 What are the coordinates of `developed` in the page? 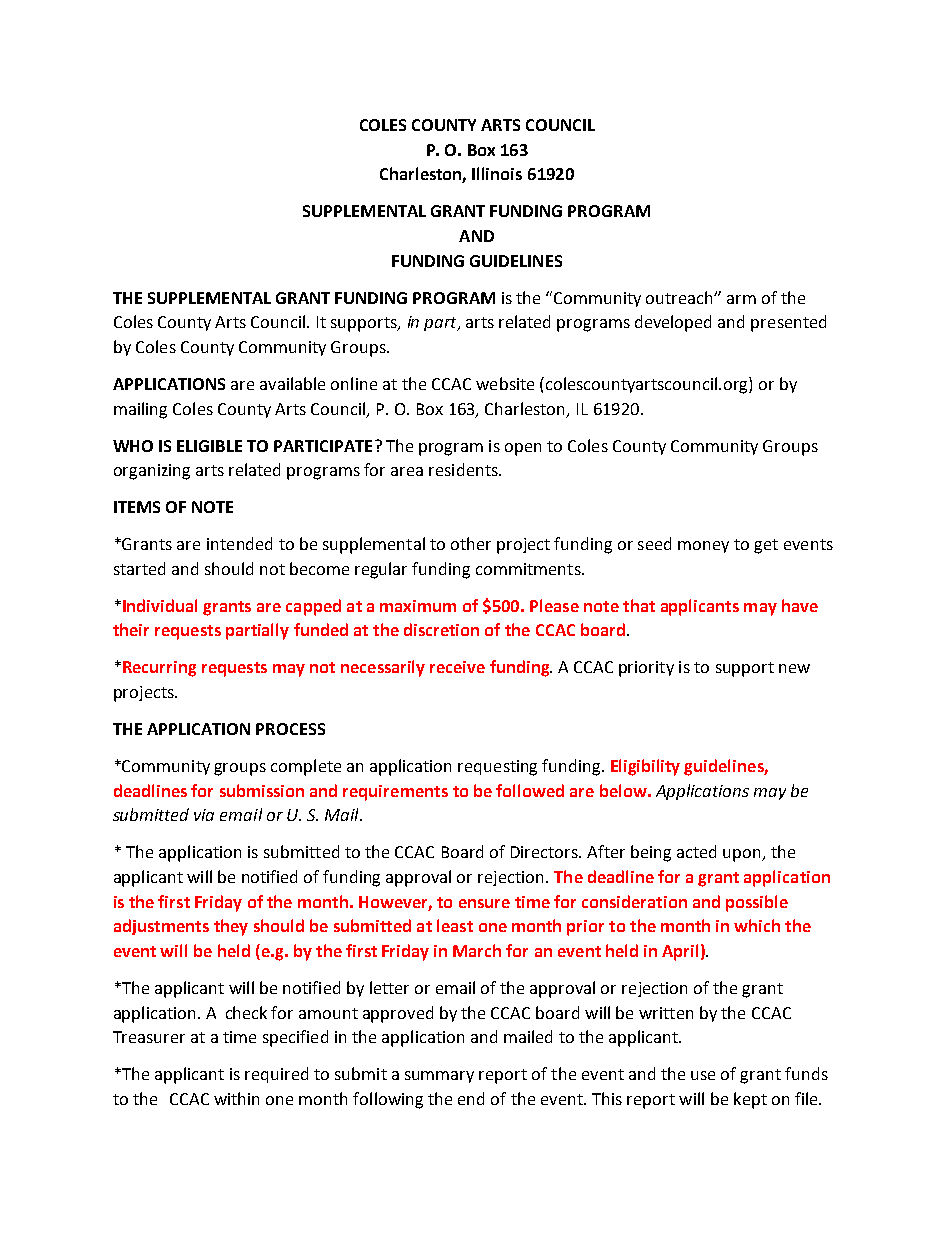 It's located at (673, 323).
